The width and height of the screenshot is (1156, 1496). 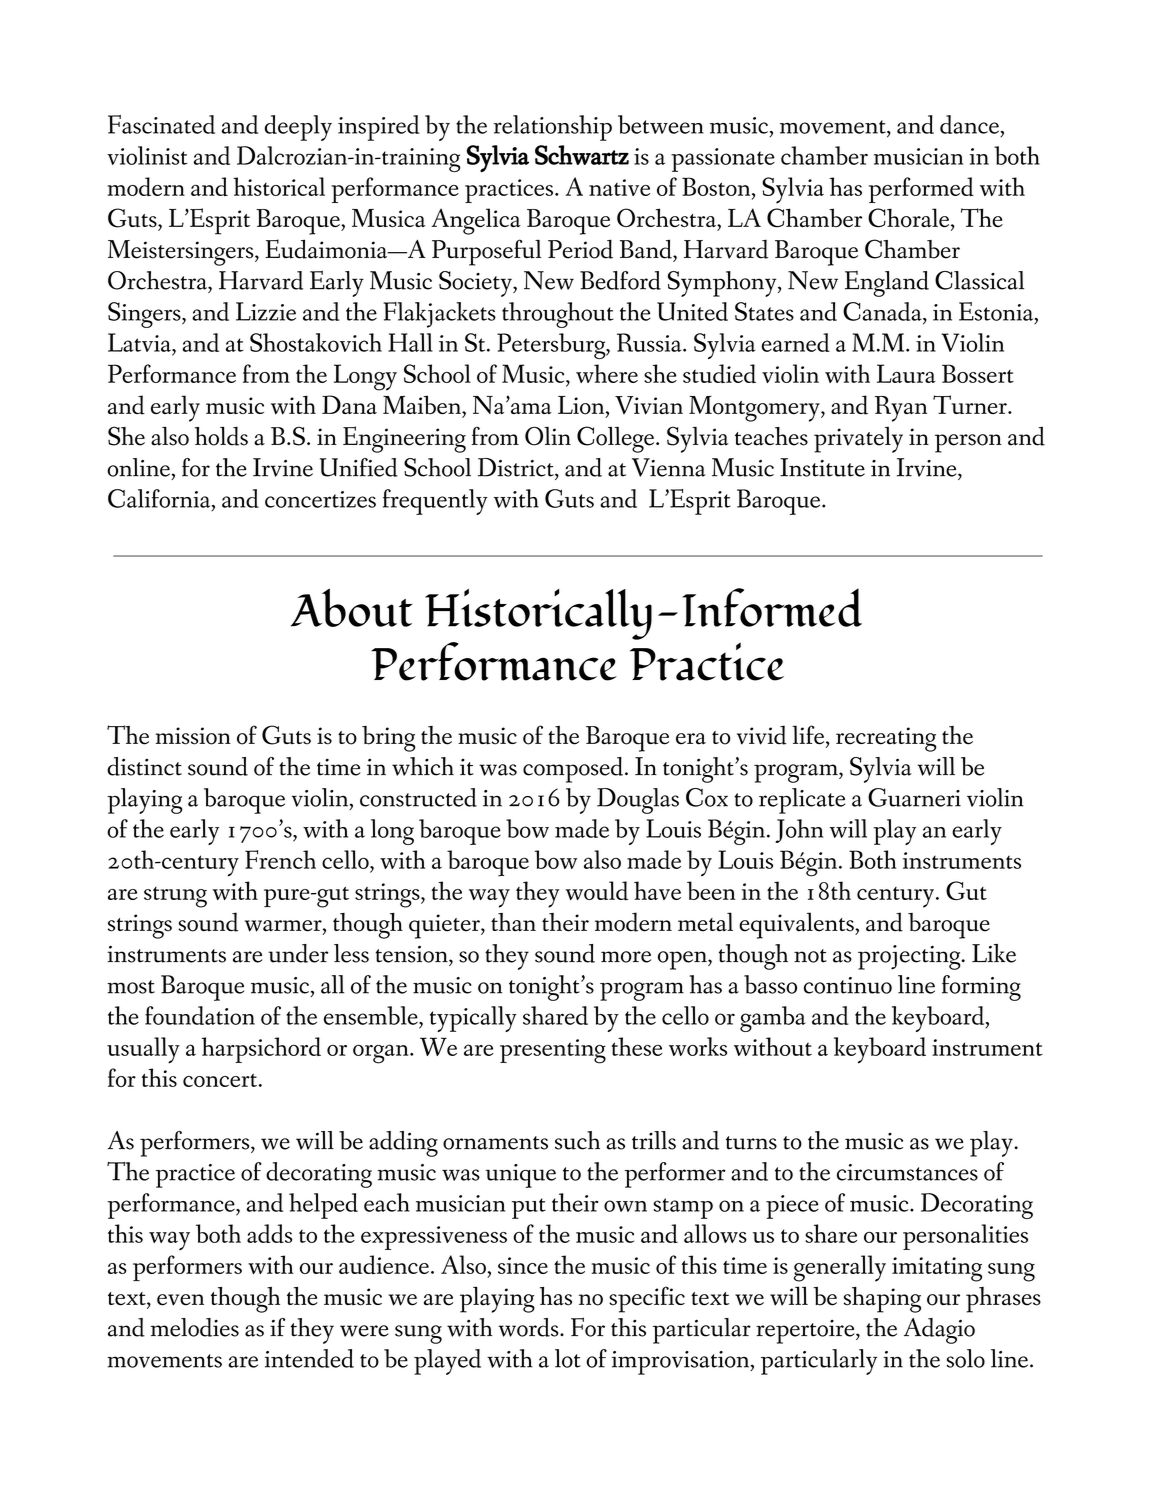 What do you see at coordinates (195, 1327) in the screenshot?
I see `melodies` at bounding box center [195, 1327].
